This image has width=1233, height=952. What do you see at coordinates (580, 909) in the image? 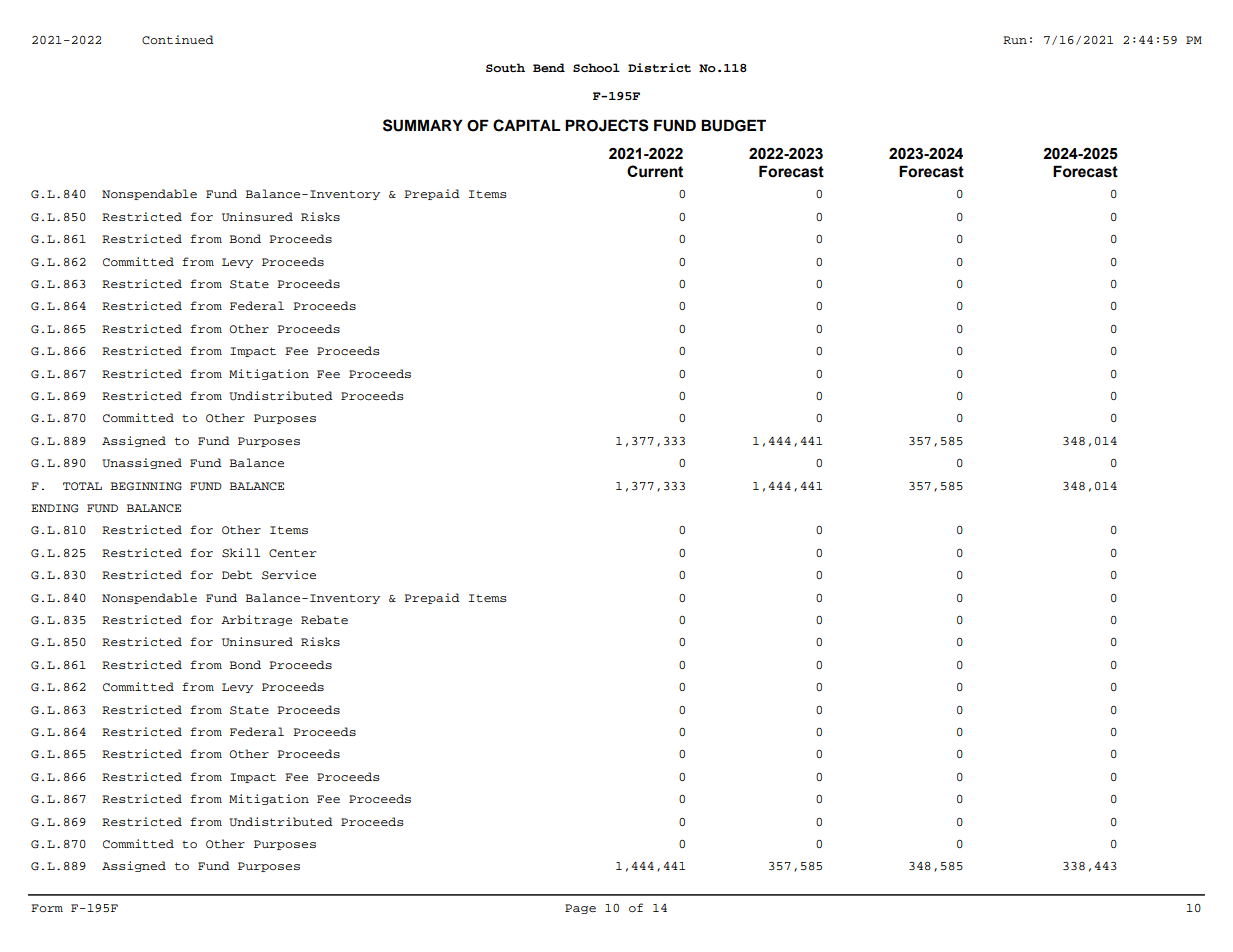
I see `Page` at bounding box center [580, 909].
